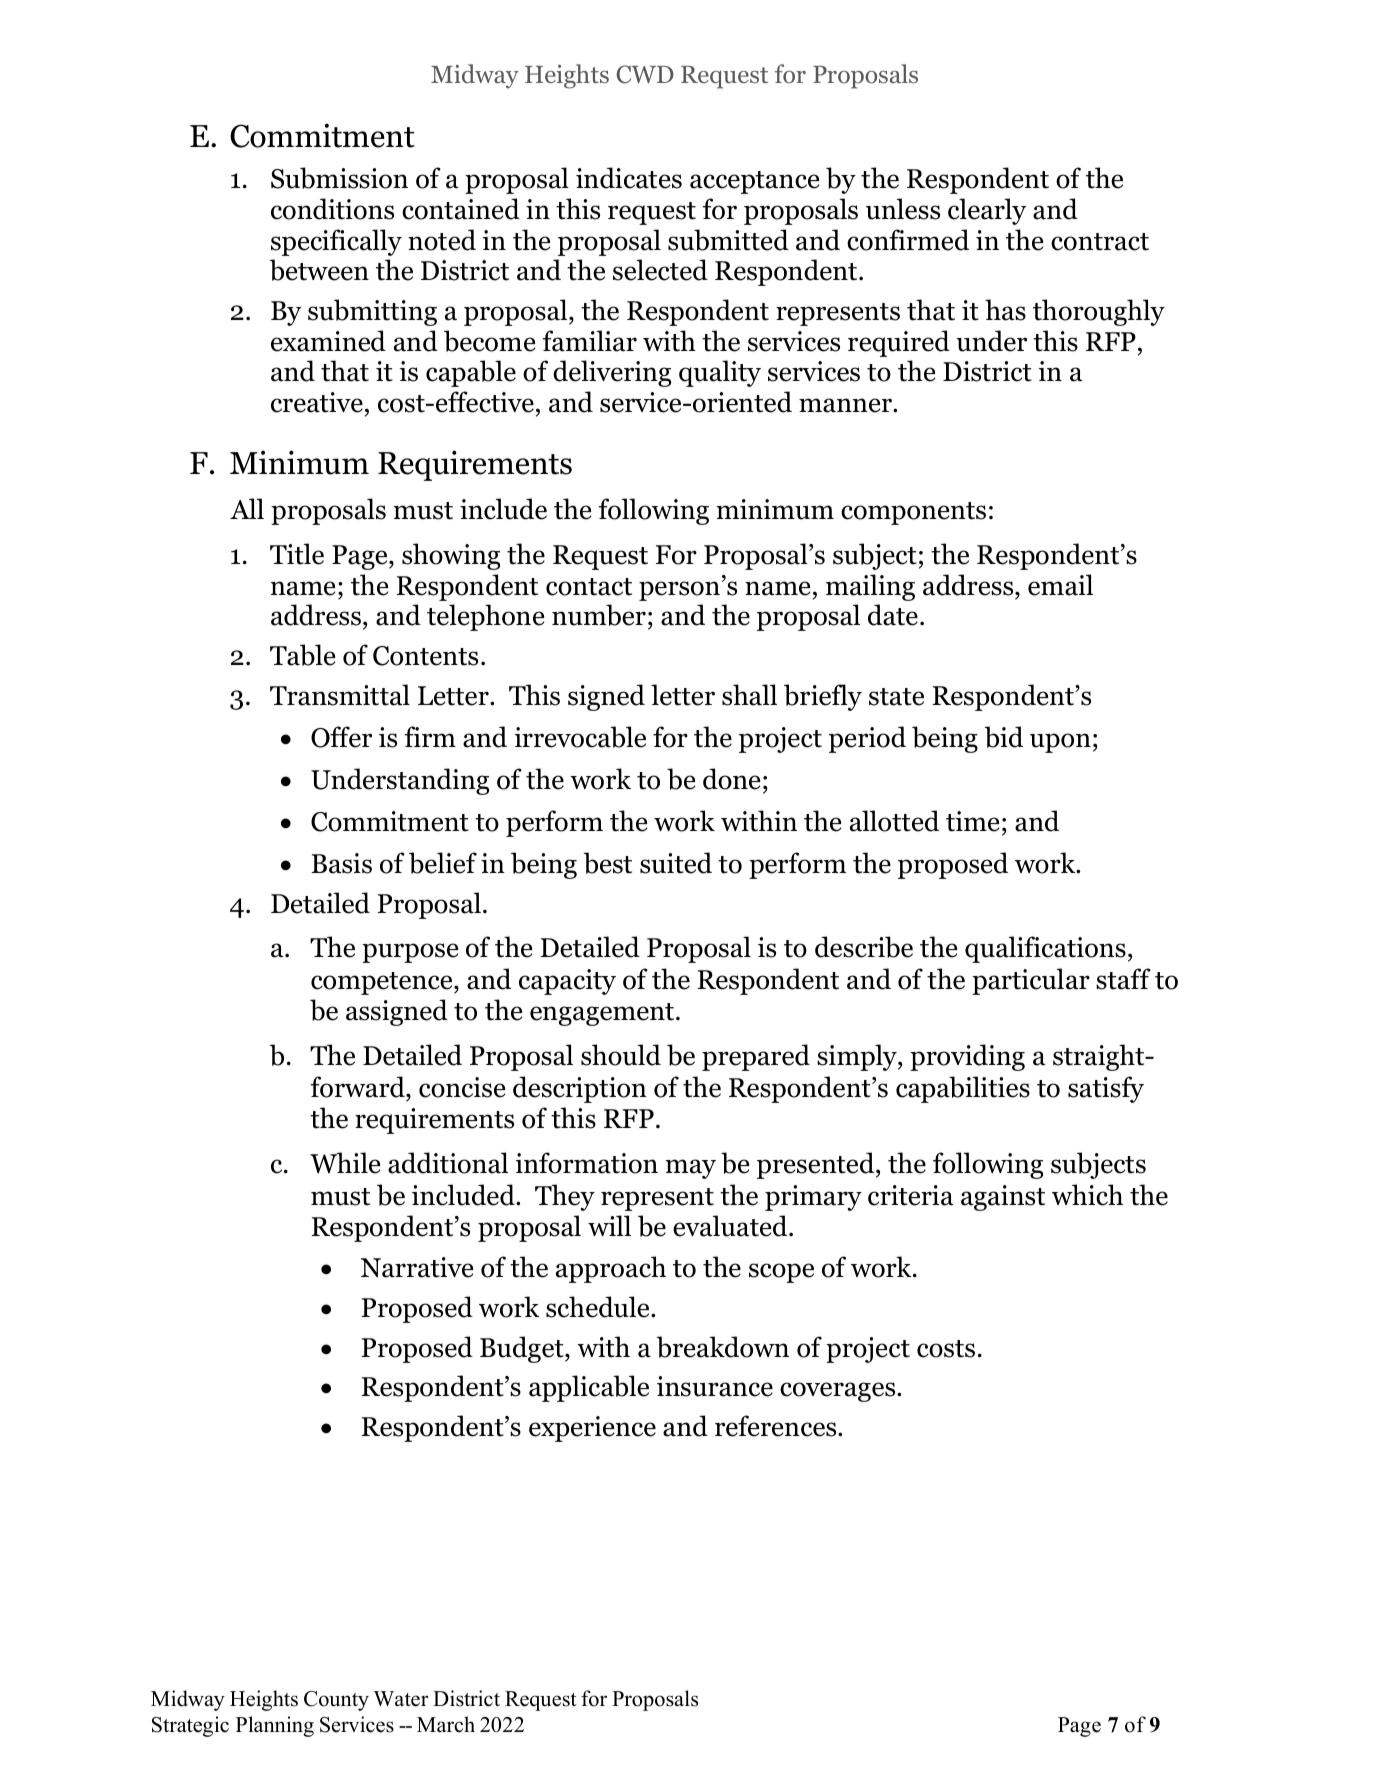  Describe the element at coordinates (345, 1163) in the page. I see `While` at that location.
